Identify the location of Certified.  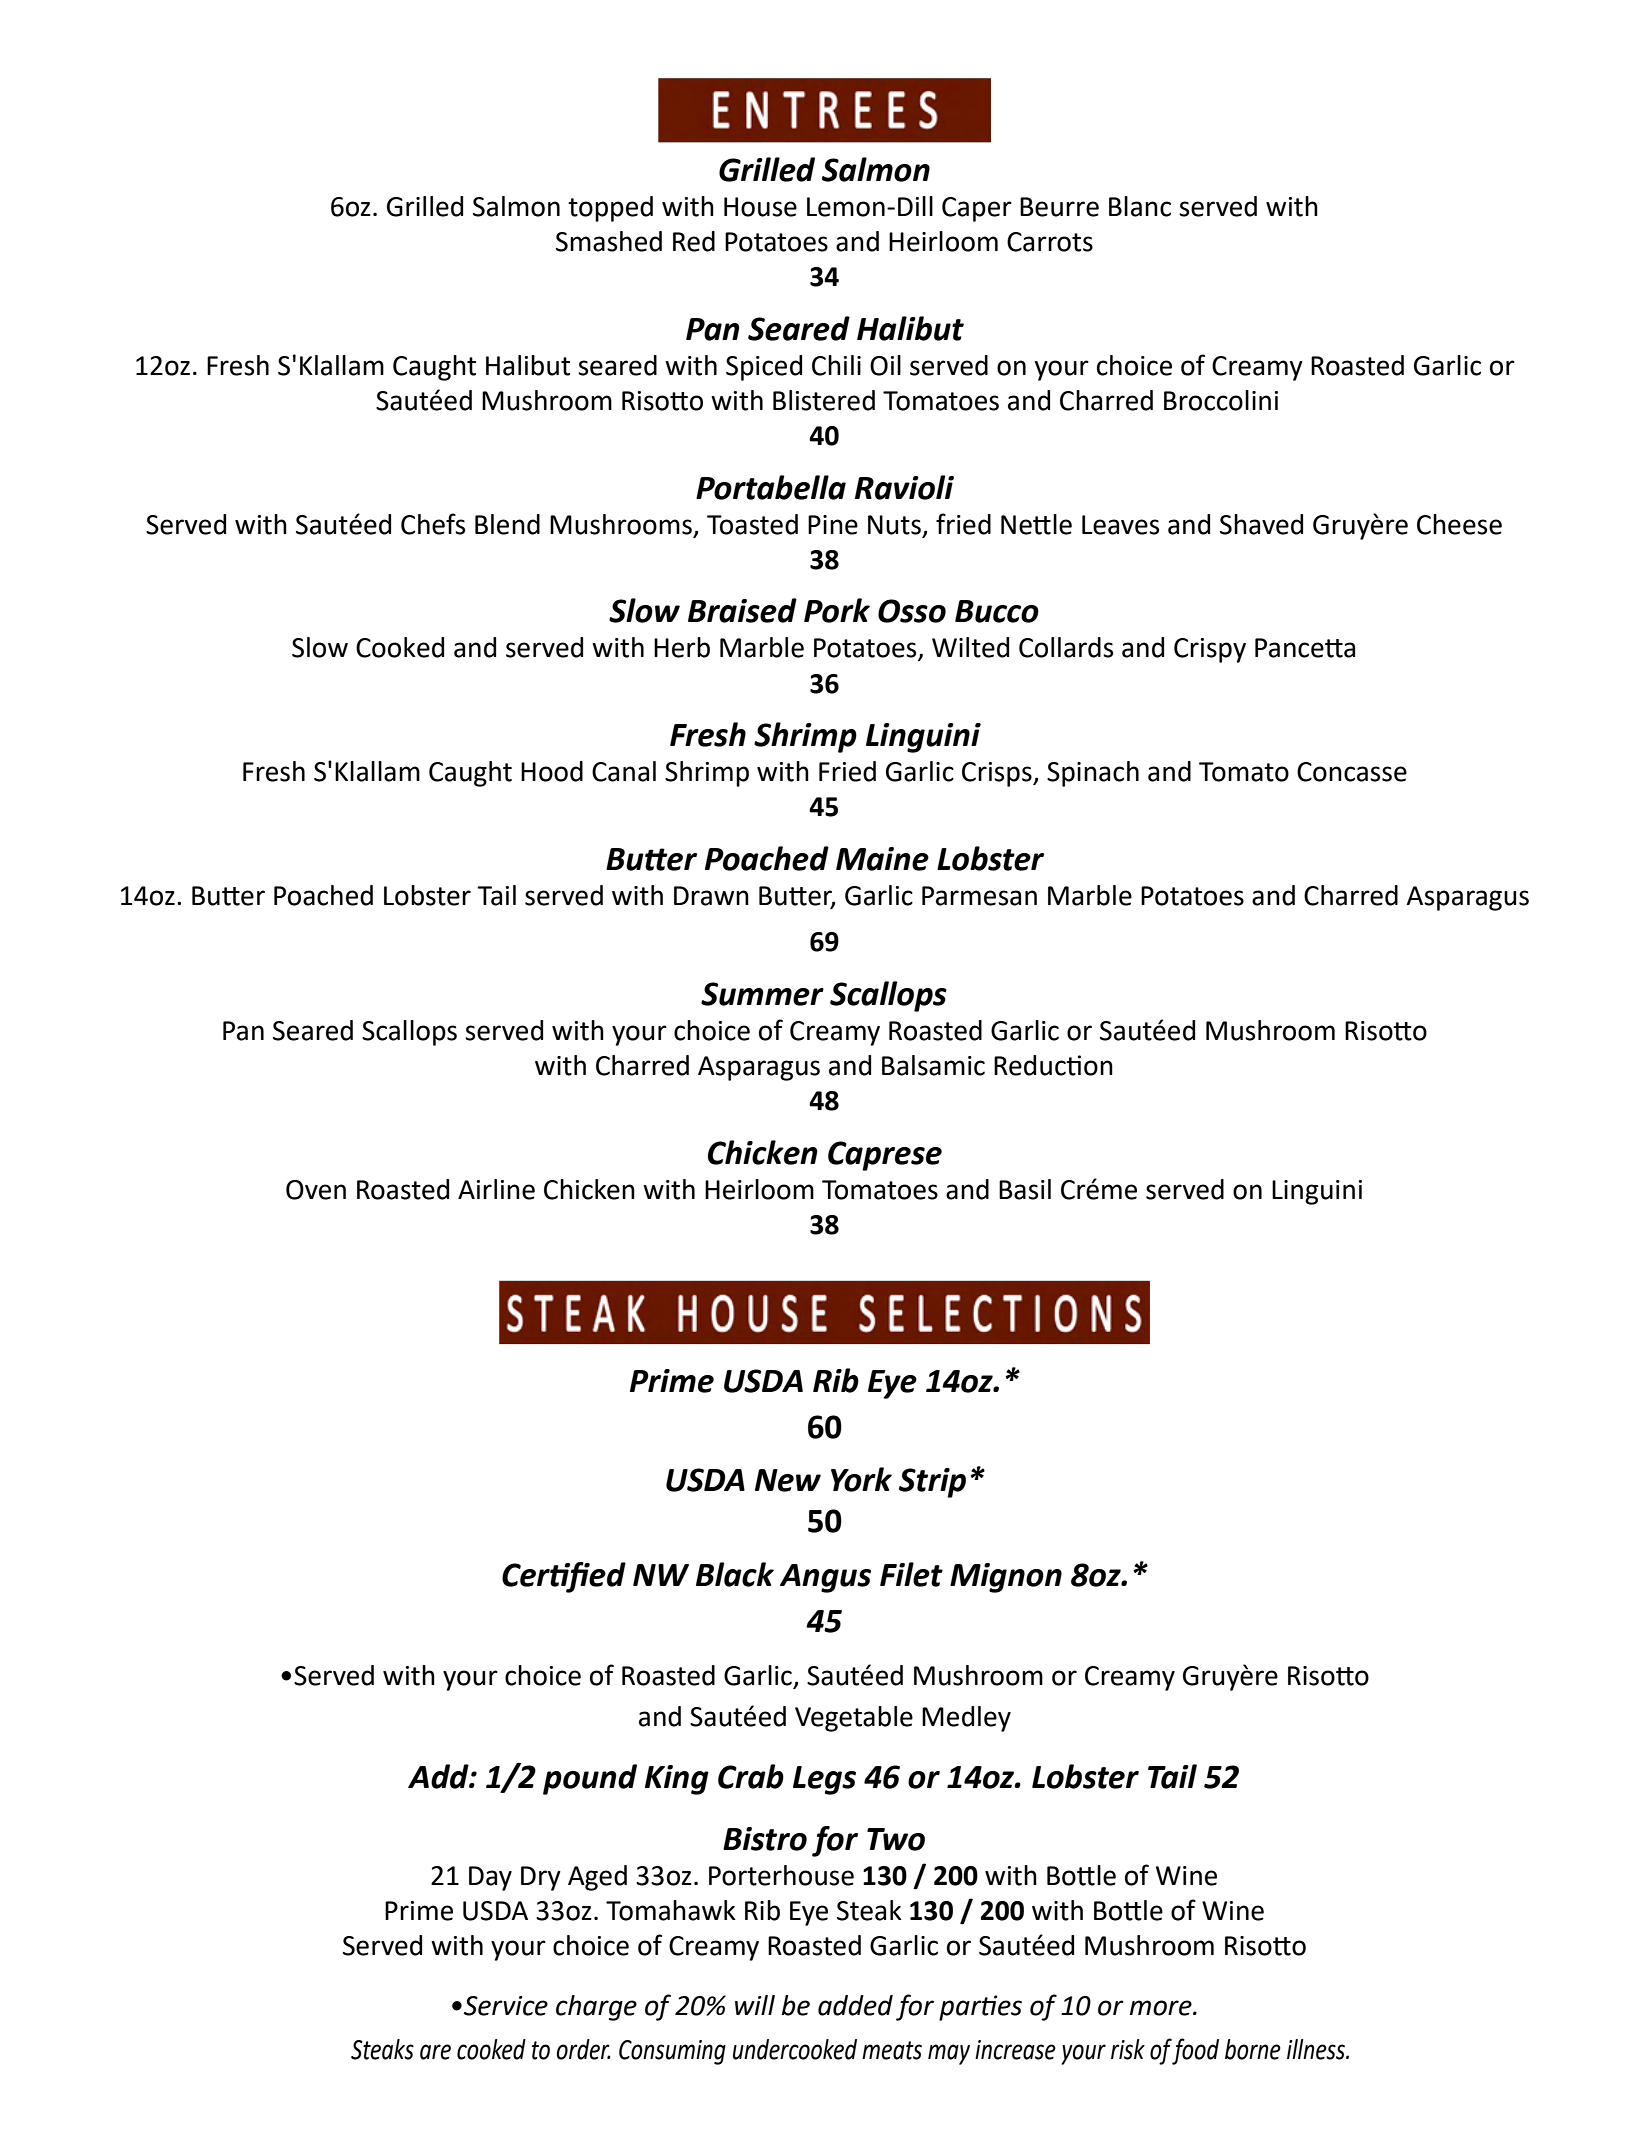
(564, 1577).
